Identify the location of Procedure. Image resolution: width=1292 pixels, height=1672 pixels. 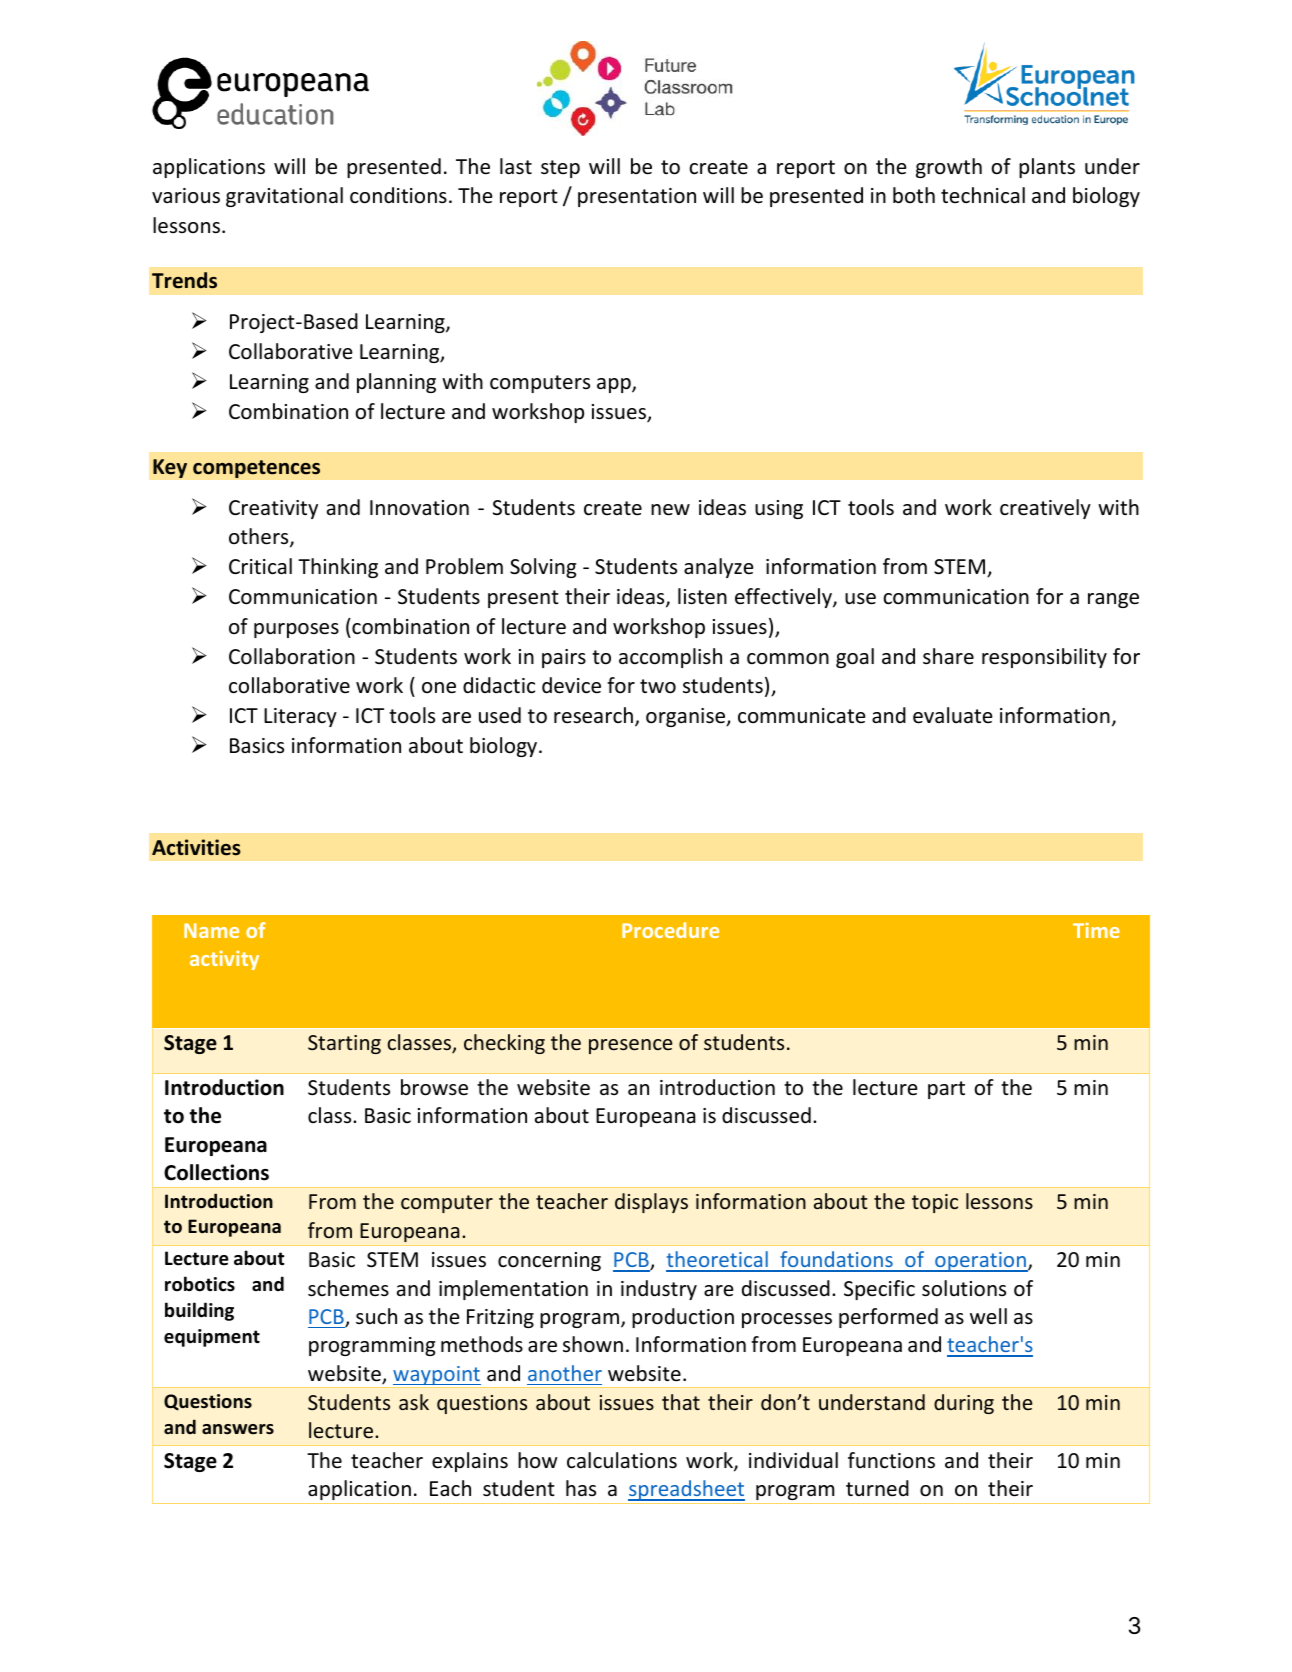
(670, 930).
